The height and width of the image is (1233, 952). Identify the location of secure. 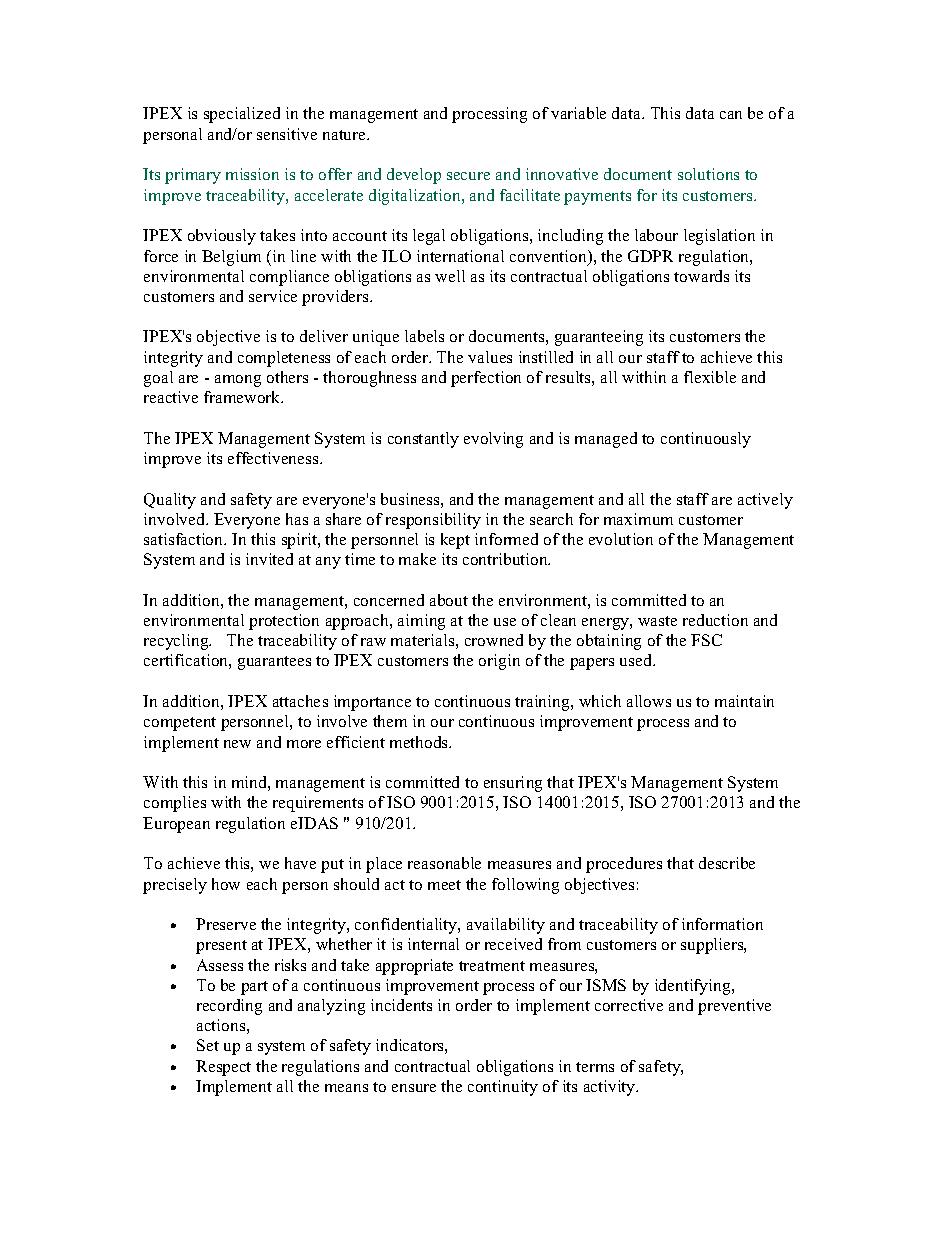
(468, 176).
